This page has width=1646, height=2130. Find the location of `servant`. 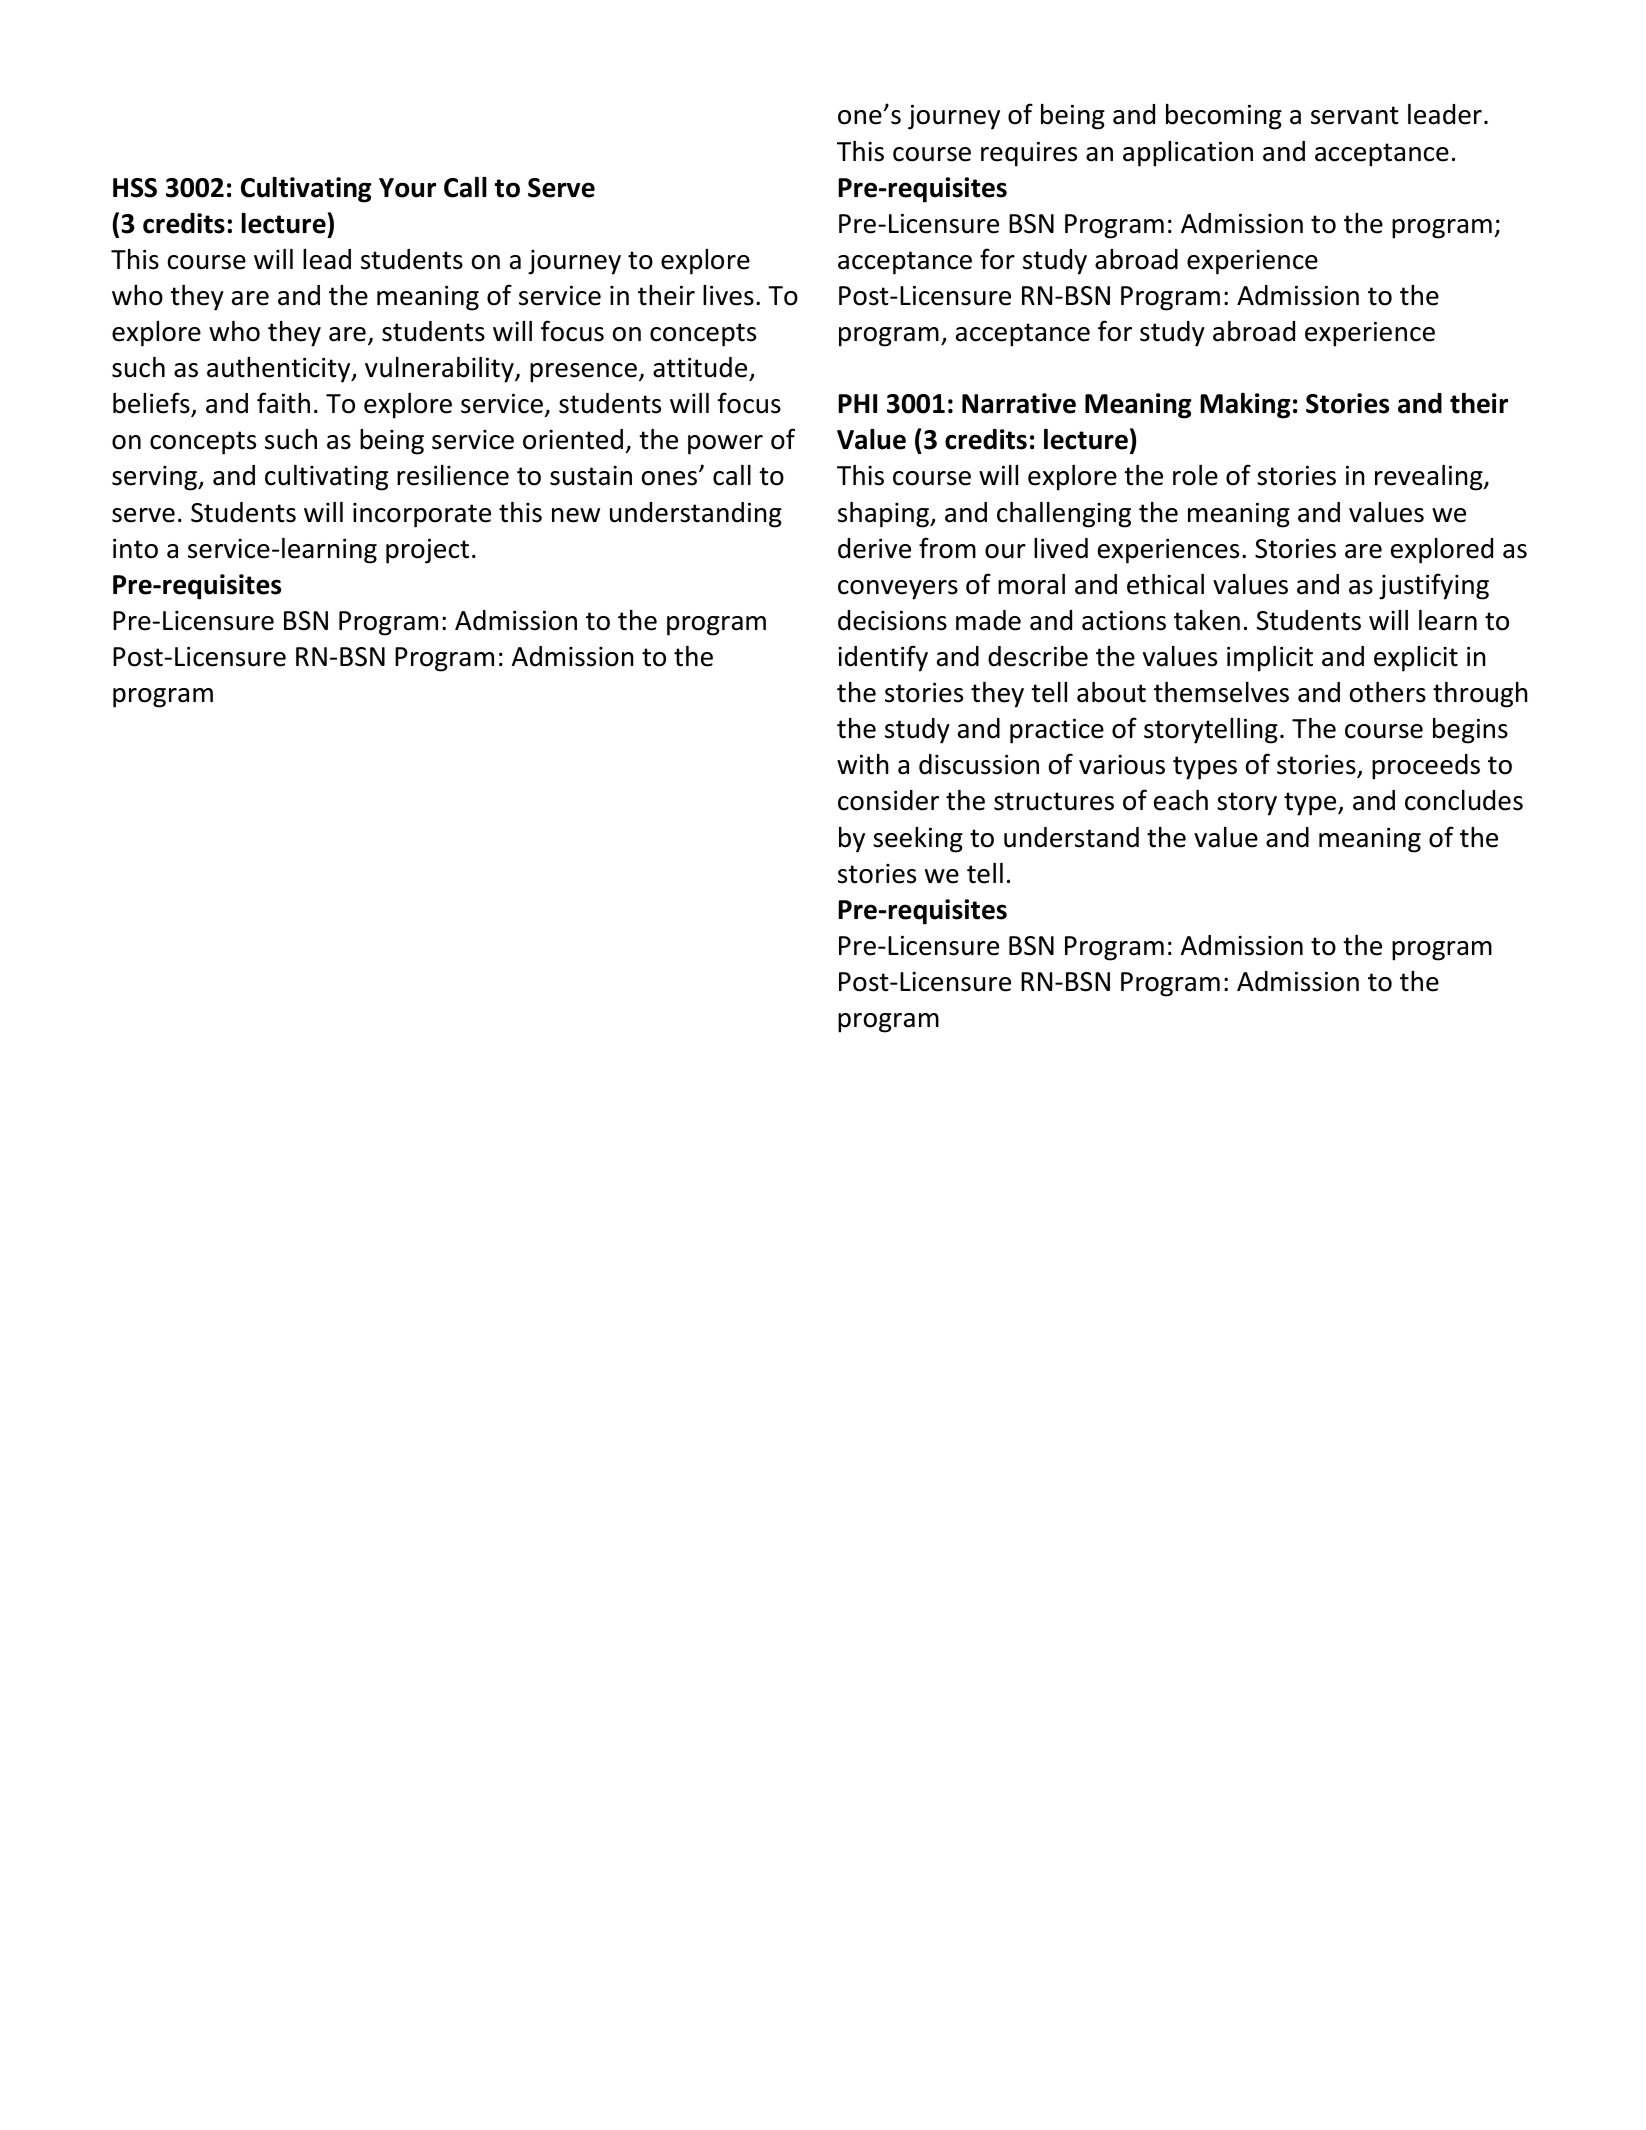

servant is located at coordinates (1355, 115).
